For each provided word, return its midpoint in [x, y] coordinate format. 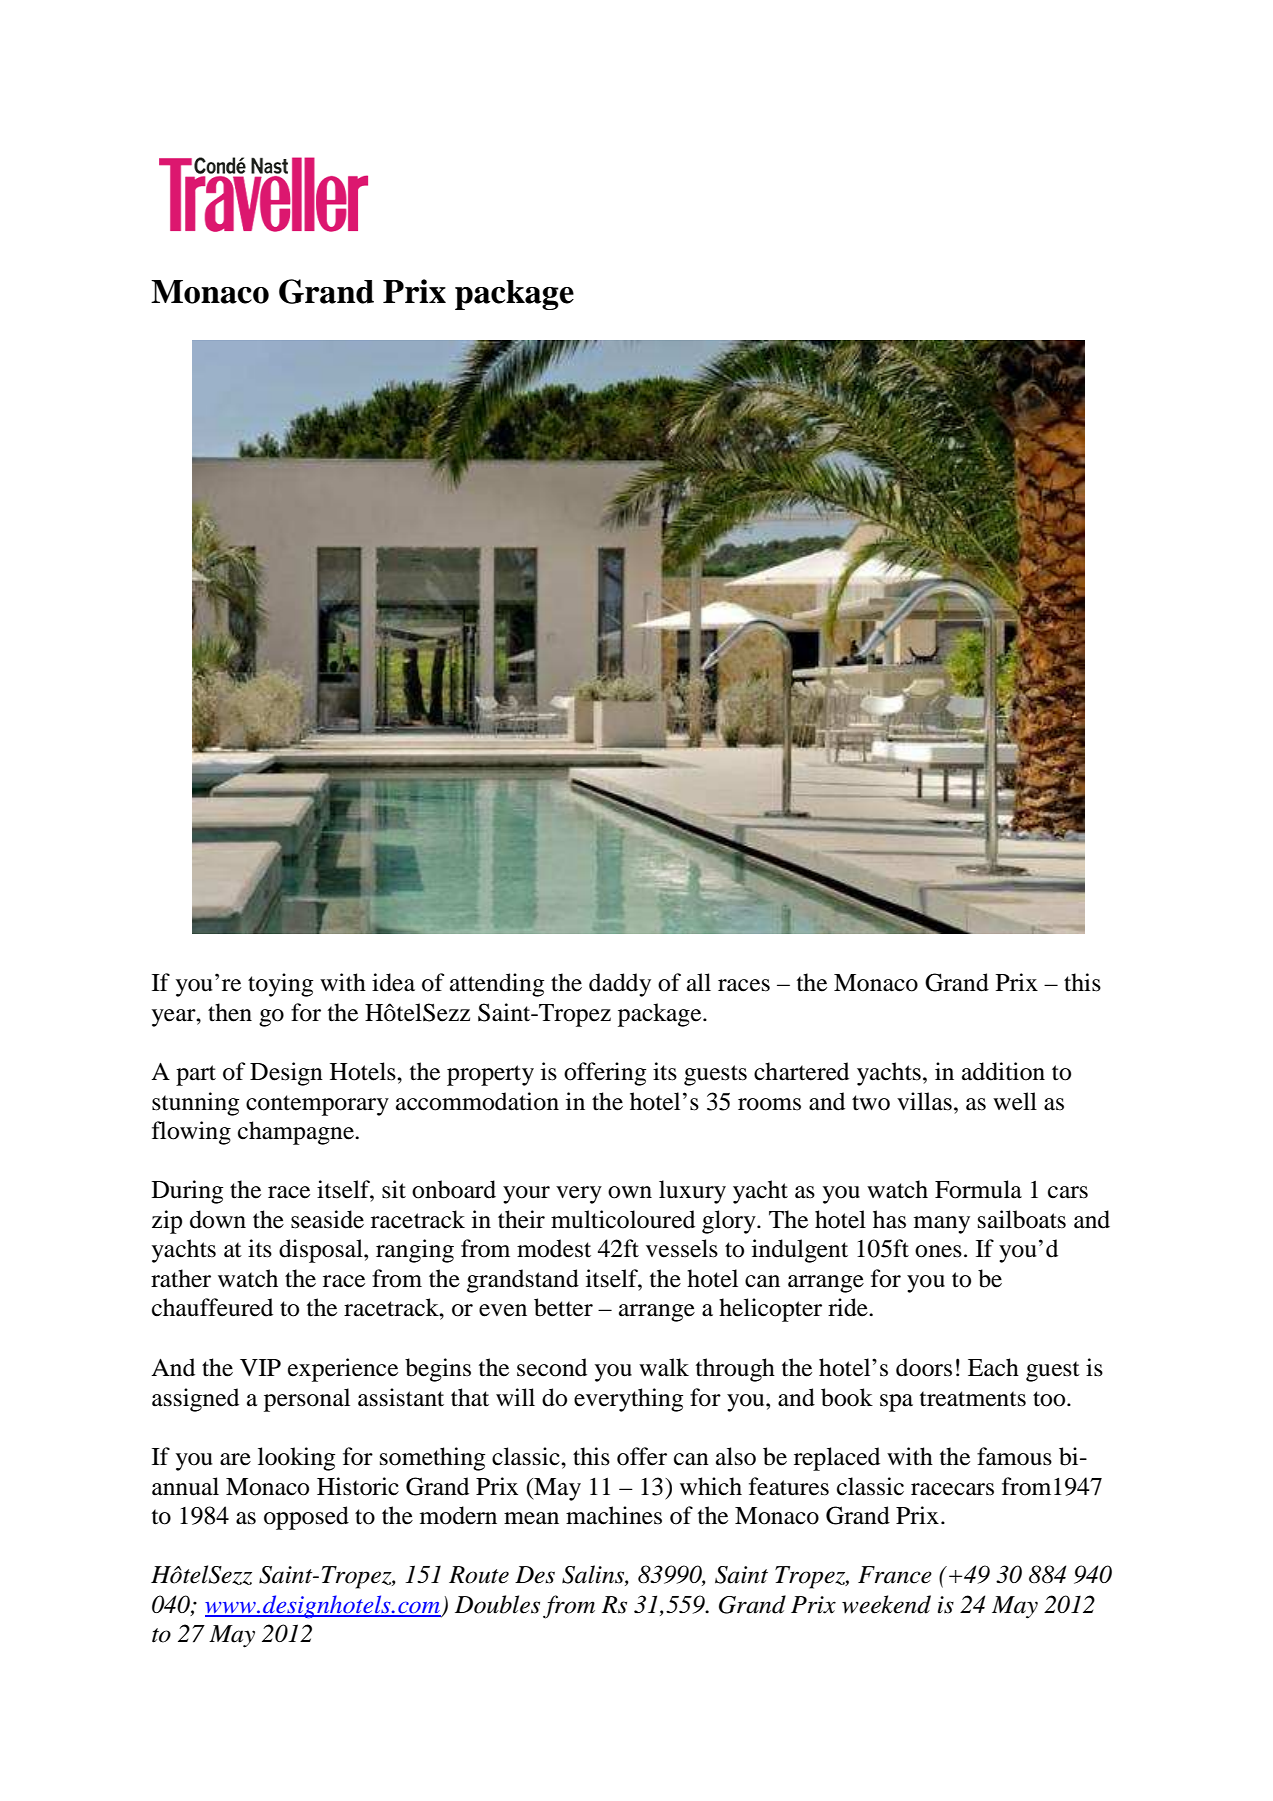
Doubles [497, 1604]
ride [849, 1307]
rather [181, 1278]
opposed [306, 1518]
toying [280, 985]
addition [1003, 1071]
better [563, 1307]
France [895, 1575]
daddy [620, 985]
